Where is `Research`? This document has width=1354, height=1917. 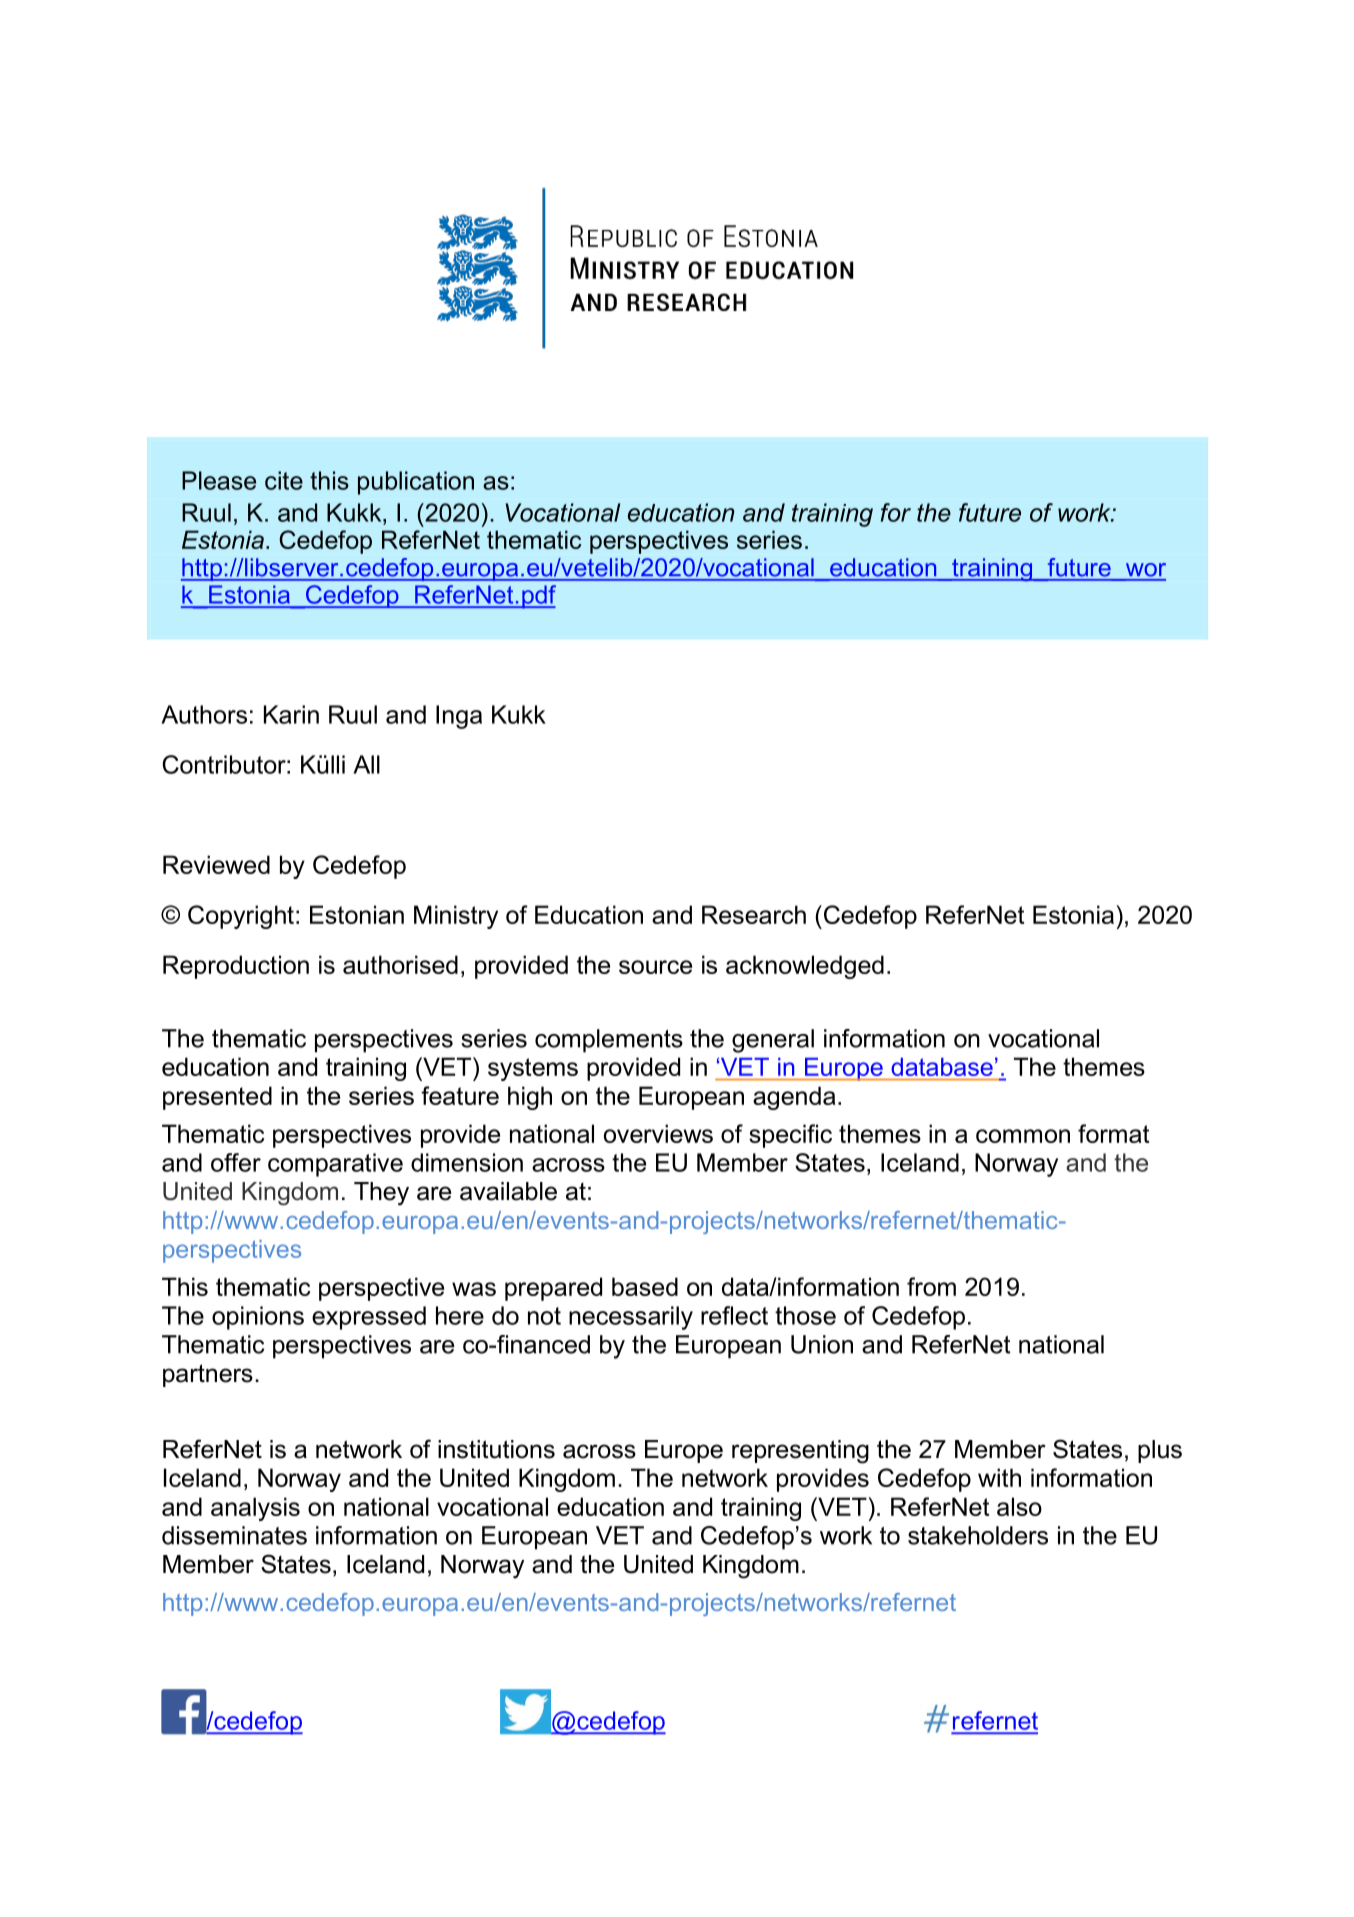
Research is located at coordinates (754, 914).
